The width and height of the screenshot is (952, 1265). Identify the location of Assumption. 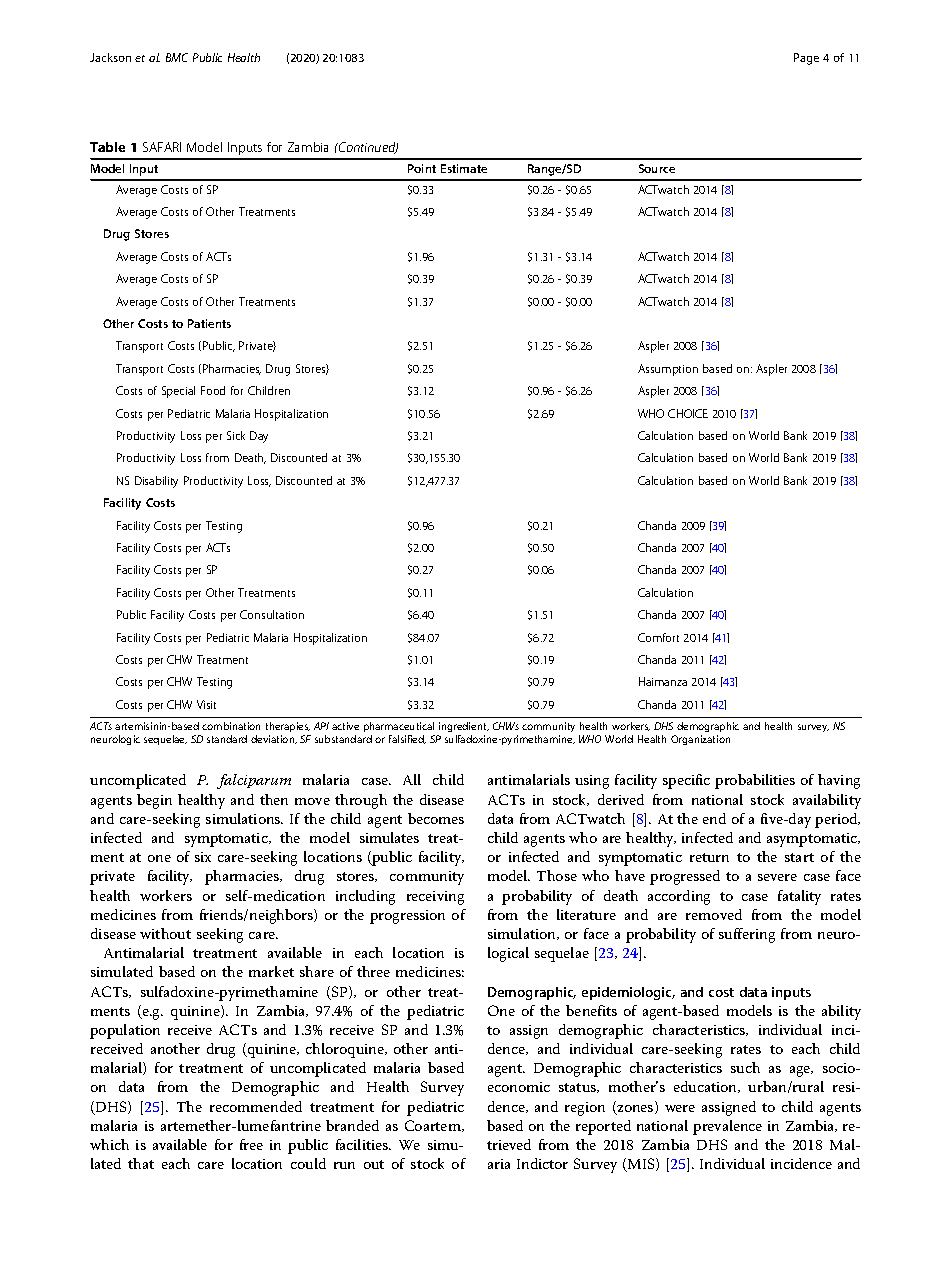
(668, 370).
